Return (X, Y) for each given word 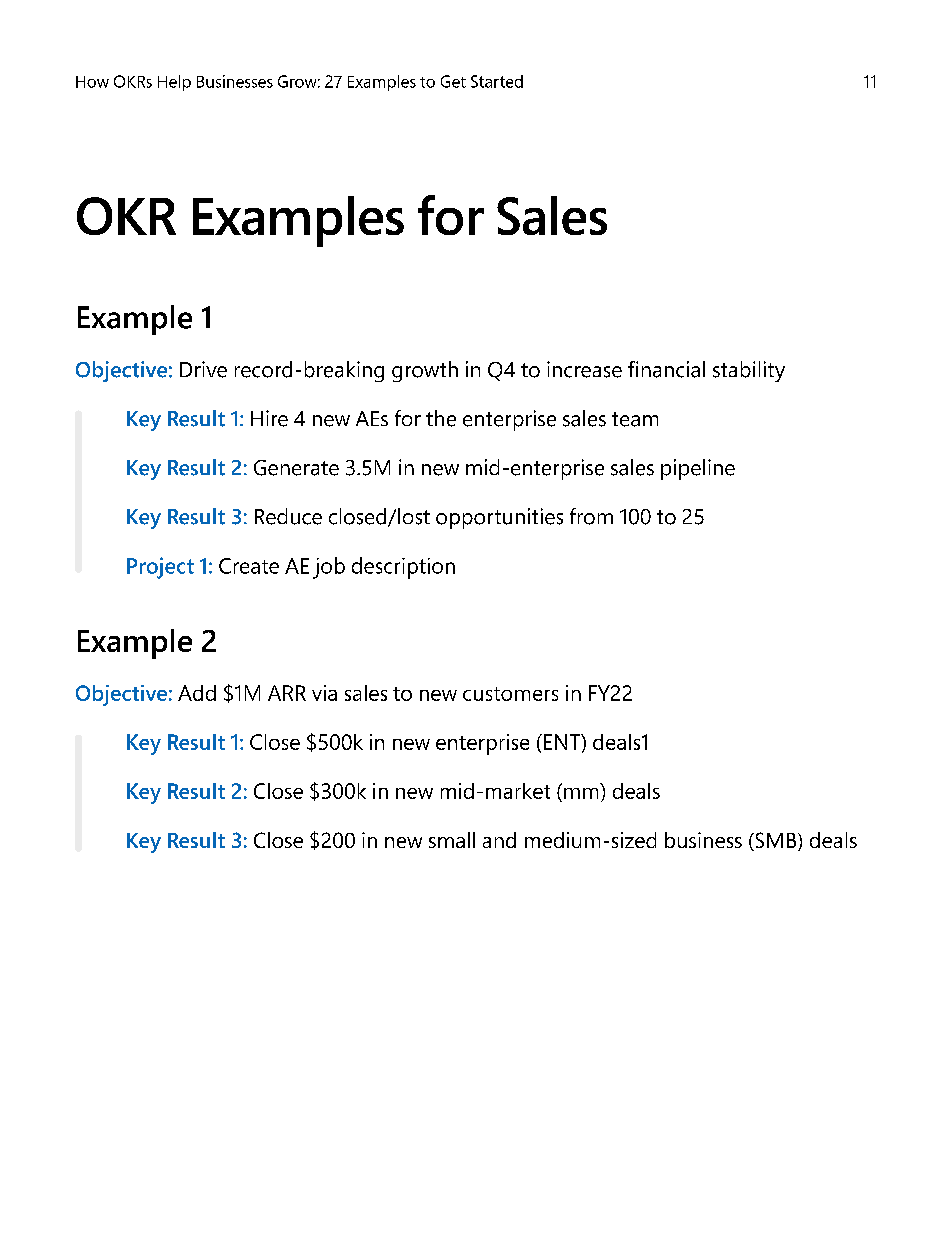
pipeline (698, 469)
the (441, 418)
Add (197, 693)
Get (453, 81)
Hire (269, 418)
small (452, 840)
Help (174, 83)
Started (497, 81)
